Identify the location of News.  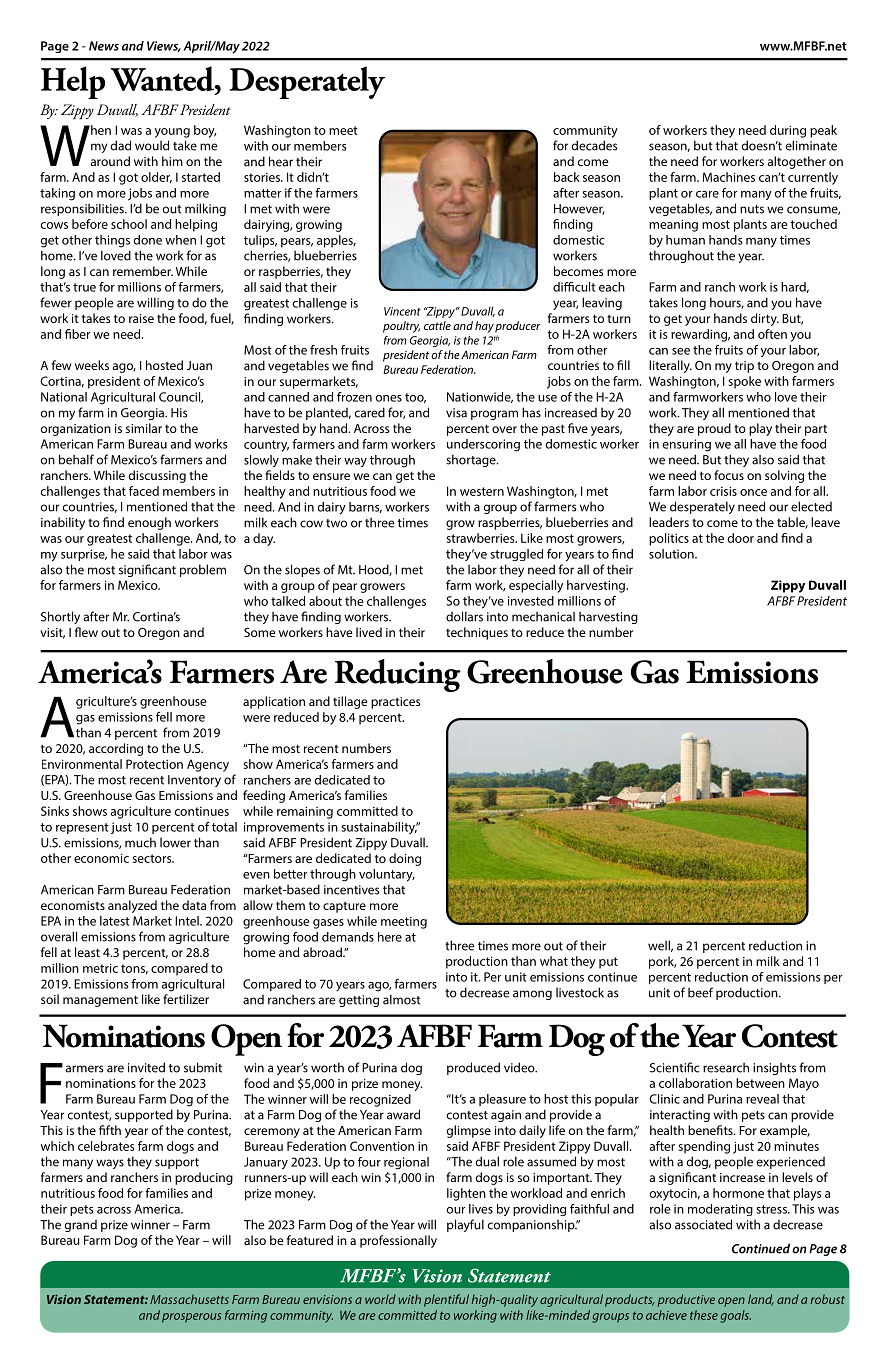
(104, 46).
